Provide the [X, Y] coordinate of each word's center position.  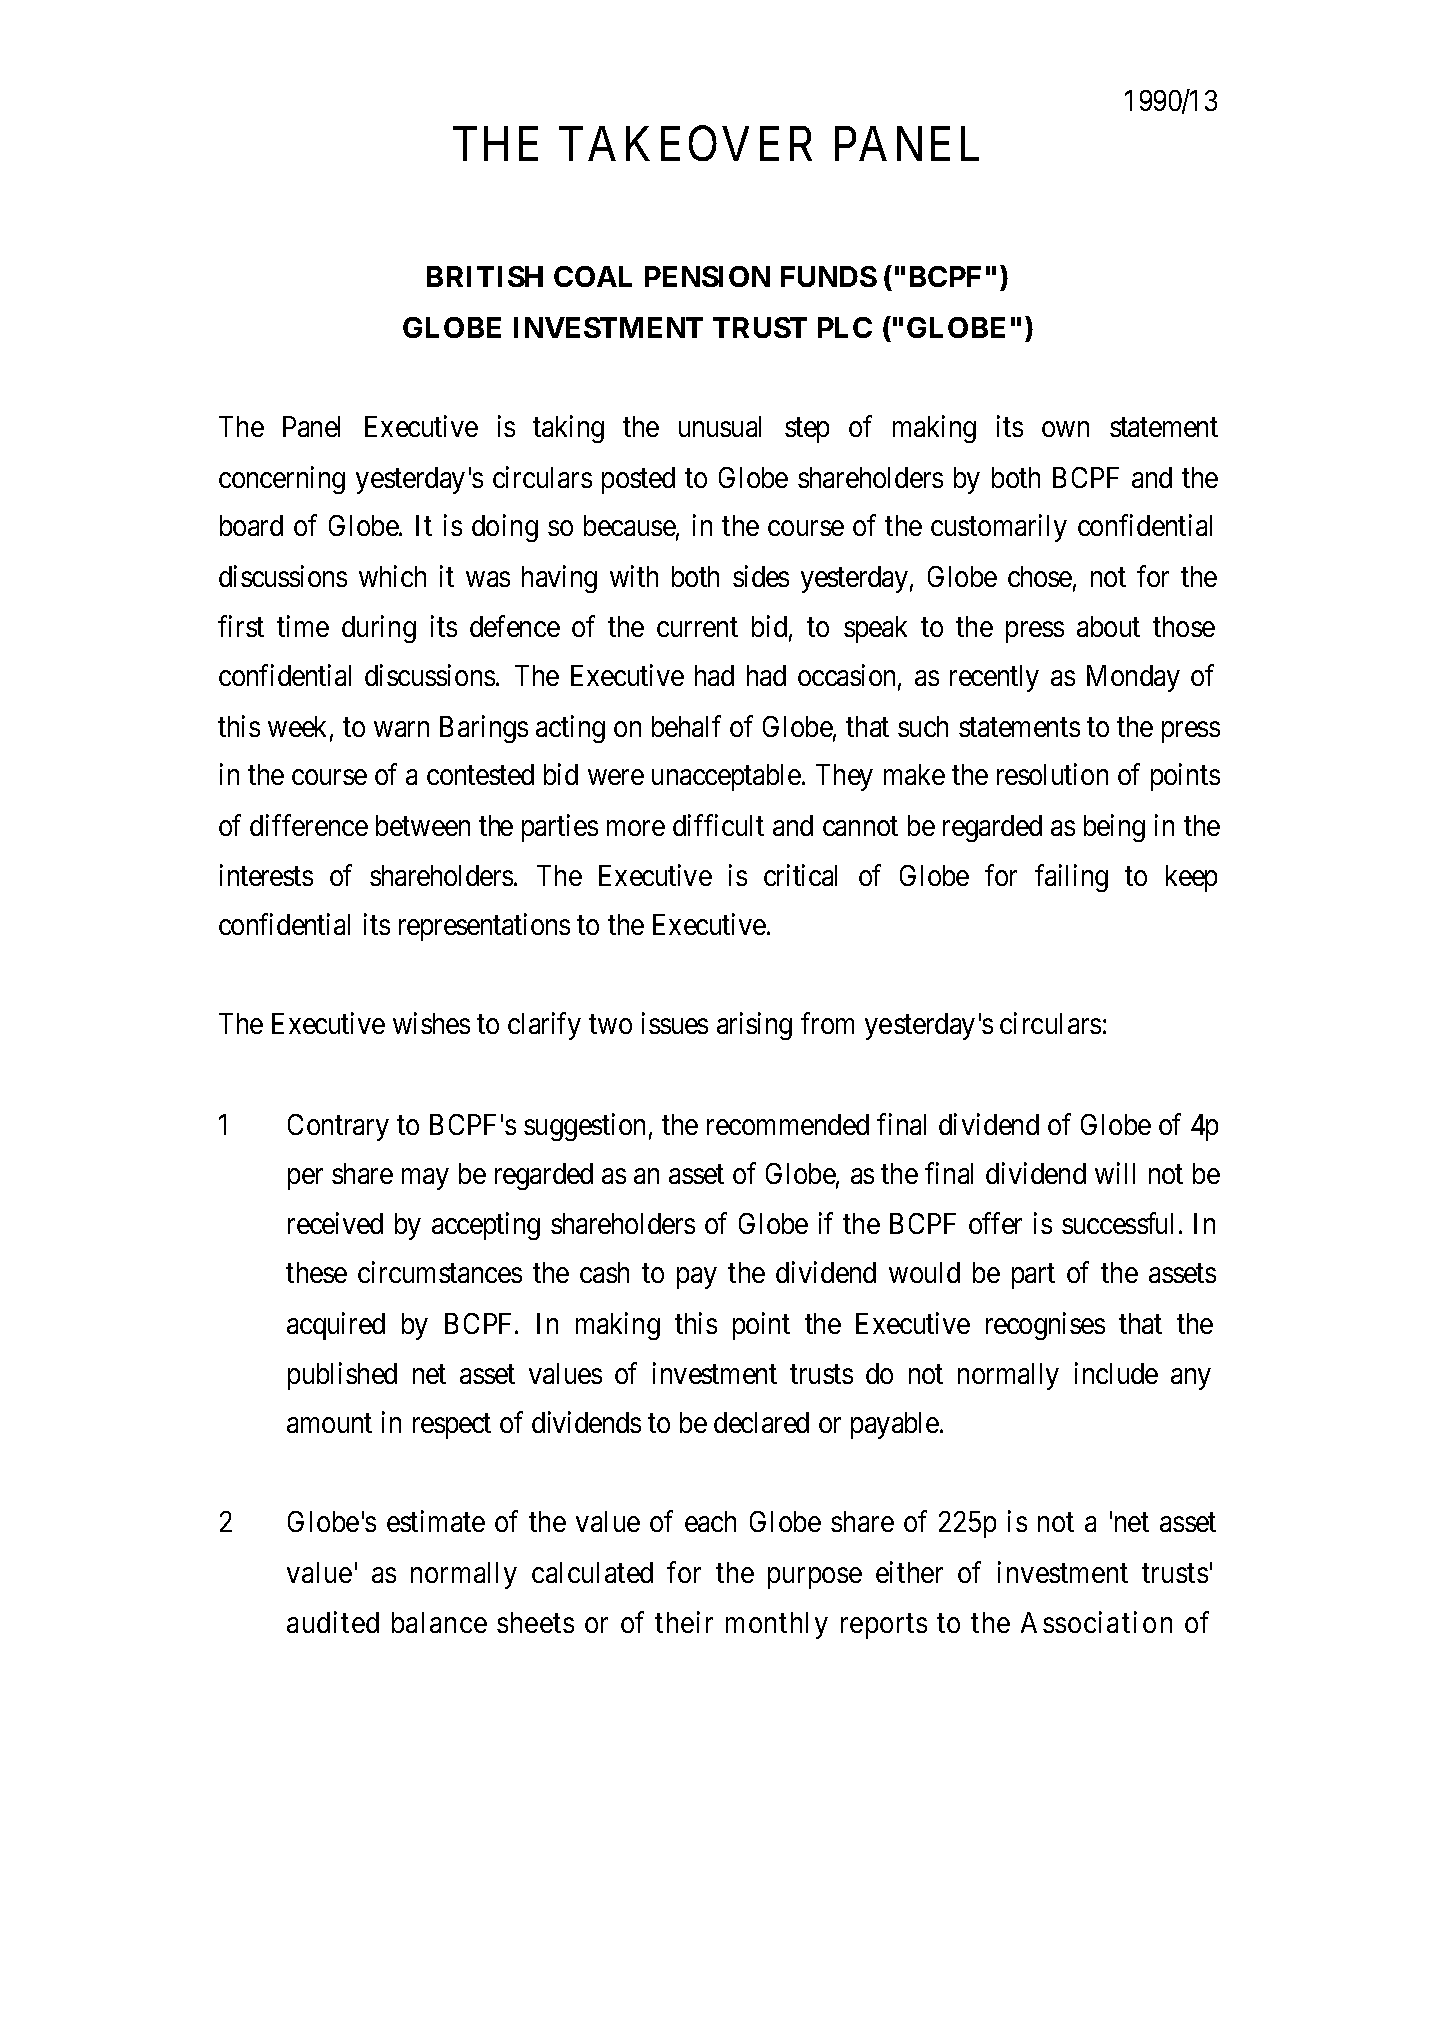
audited [333, 1622]
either [909, 1572]
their [684, 1622]
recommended [788, 1124]
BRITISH [485, 276]
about [1108, 626]
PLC [845, 327]
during [379, 629]
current [697, 628]
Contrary [338, 1127]
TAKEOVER [685, 143]
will [1115, 1173]
